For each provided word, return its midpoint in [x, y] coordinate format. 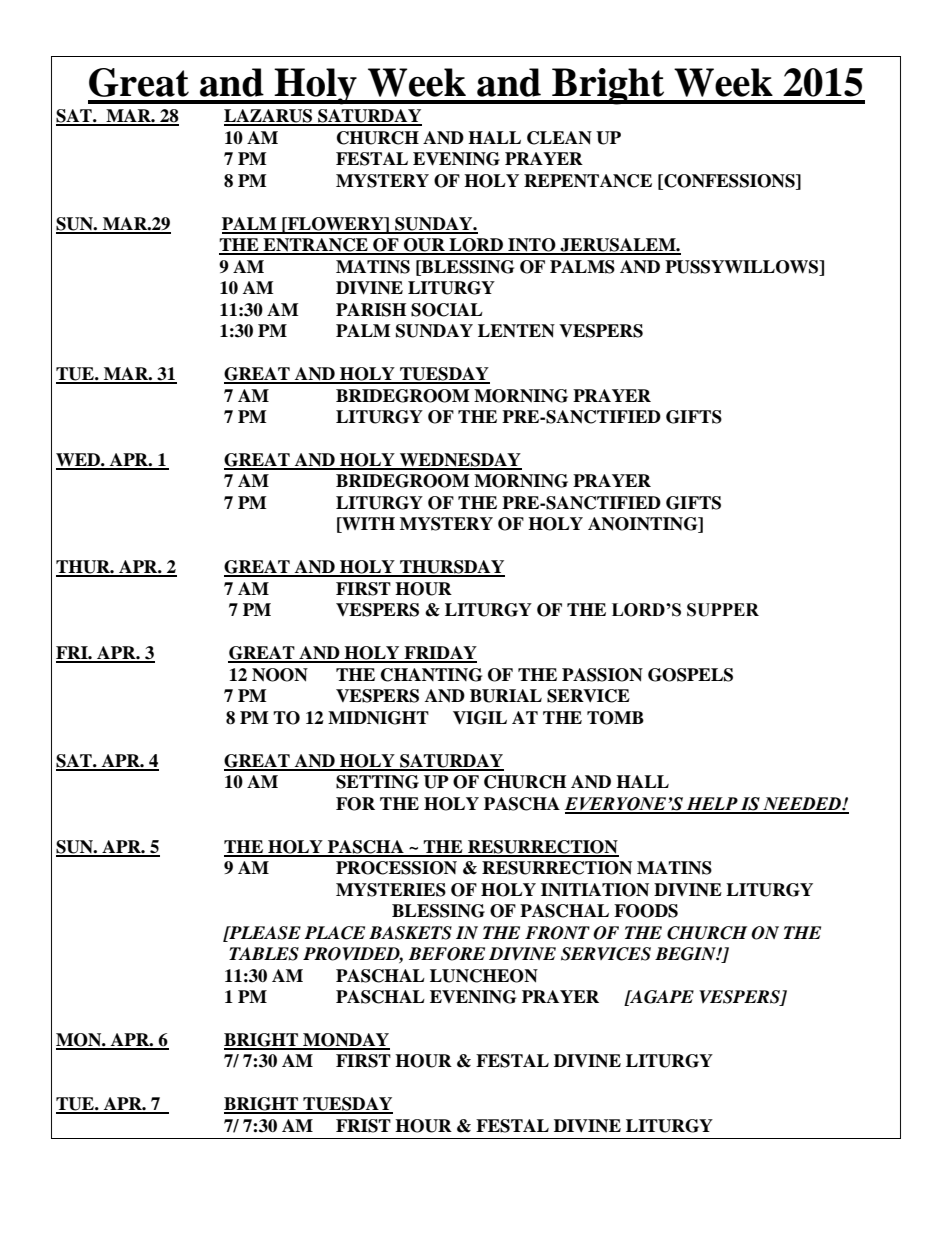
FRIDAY [439, 654]
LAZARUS [269, 117]
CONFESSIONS [729, 181]
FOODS [646, 911]
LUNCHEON [484, 976]
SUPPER [723, 610]
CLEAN [559, 138]
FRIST [363, 1126]
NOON [280, 675]
